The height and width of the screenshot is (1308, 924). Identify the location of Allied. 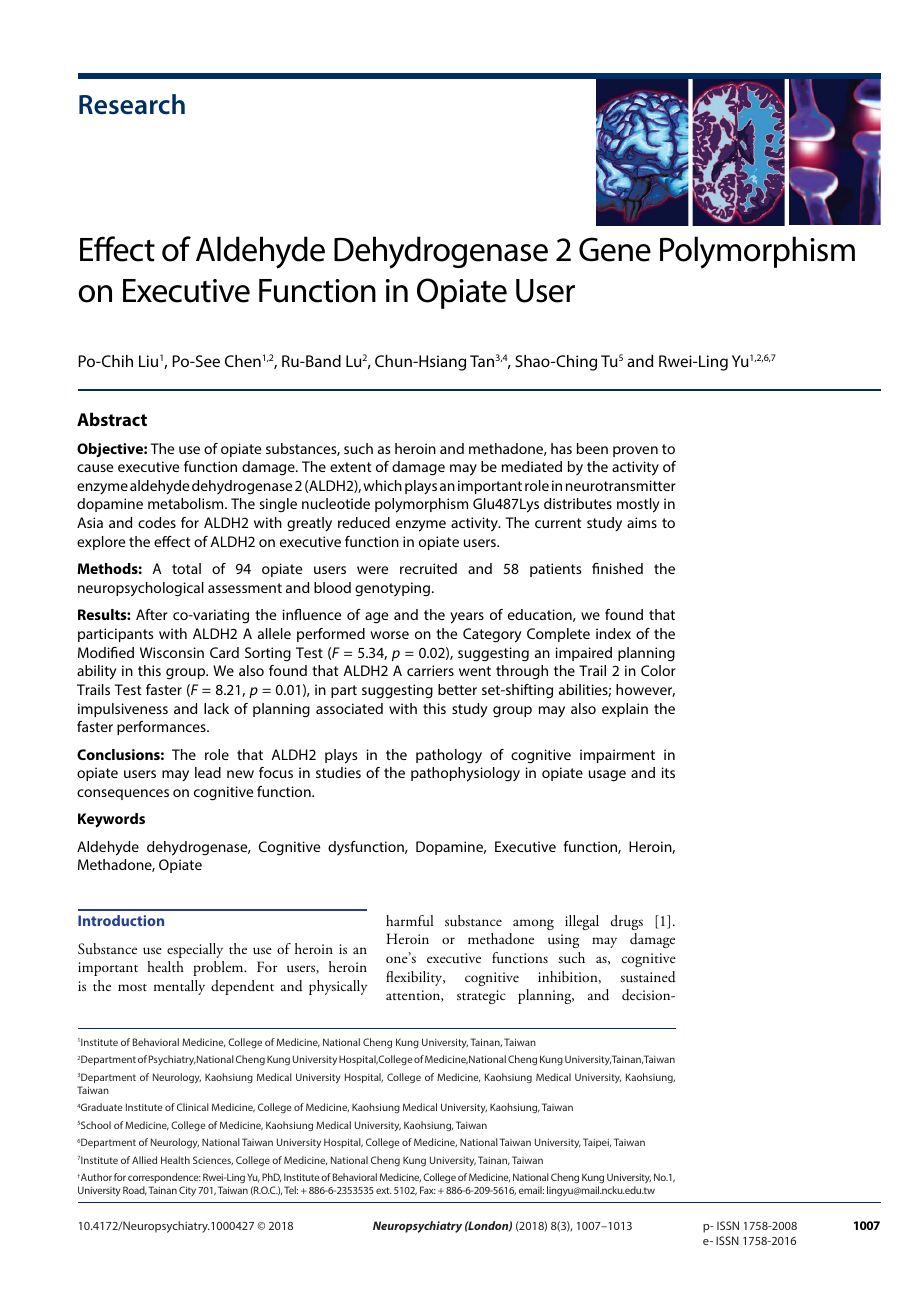
(144, 1160).
